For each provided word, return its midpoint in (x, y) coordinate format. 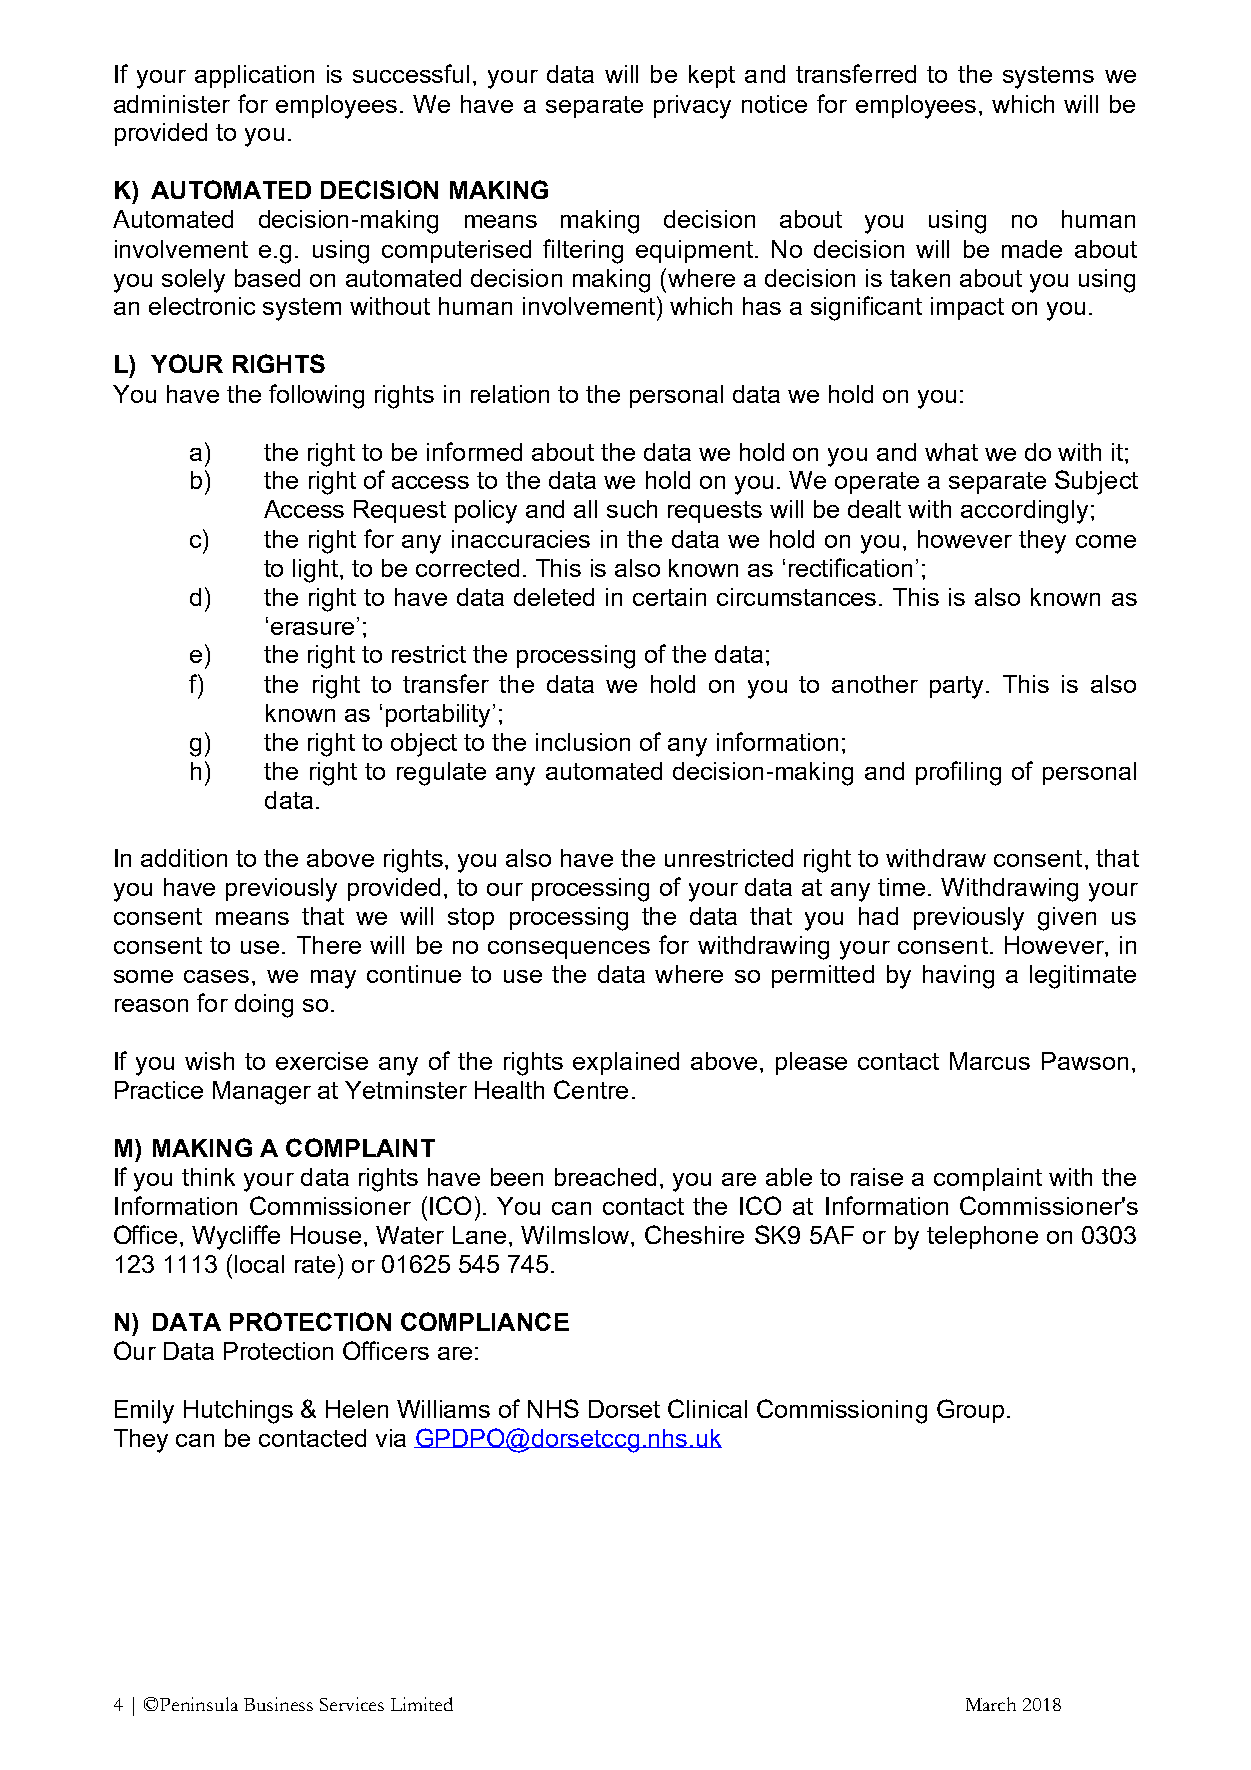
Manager (262, 1093)
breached (605, 1177)
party (958, 687)
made (1032, 249)
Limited (422, 1704)
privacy (692, 107)
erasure (312, 628)
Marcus (990, 1061)
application (254, 76)
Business (278, 1704)
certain (669, 597)
